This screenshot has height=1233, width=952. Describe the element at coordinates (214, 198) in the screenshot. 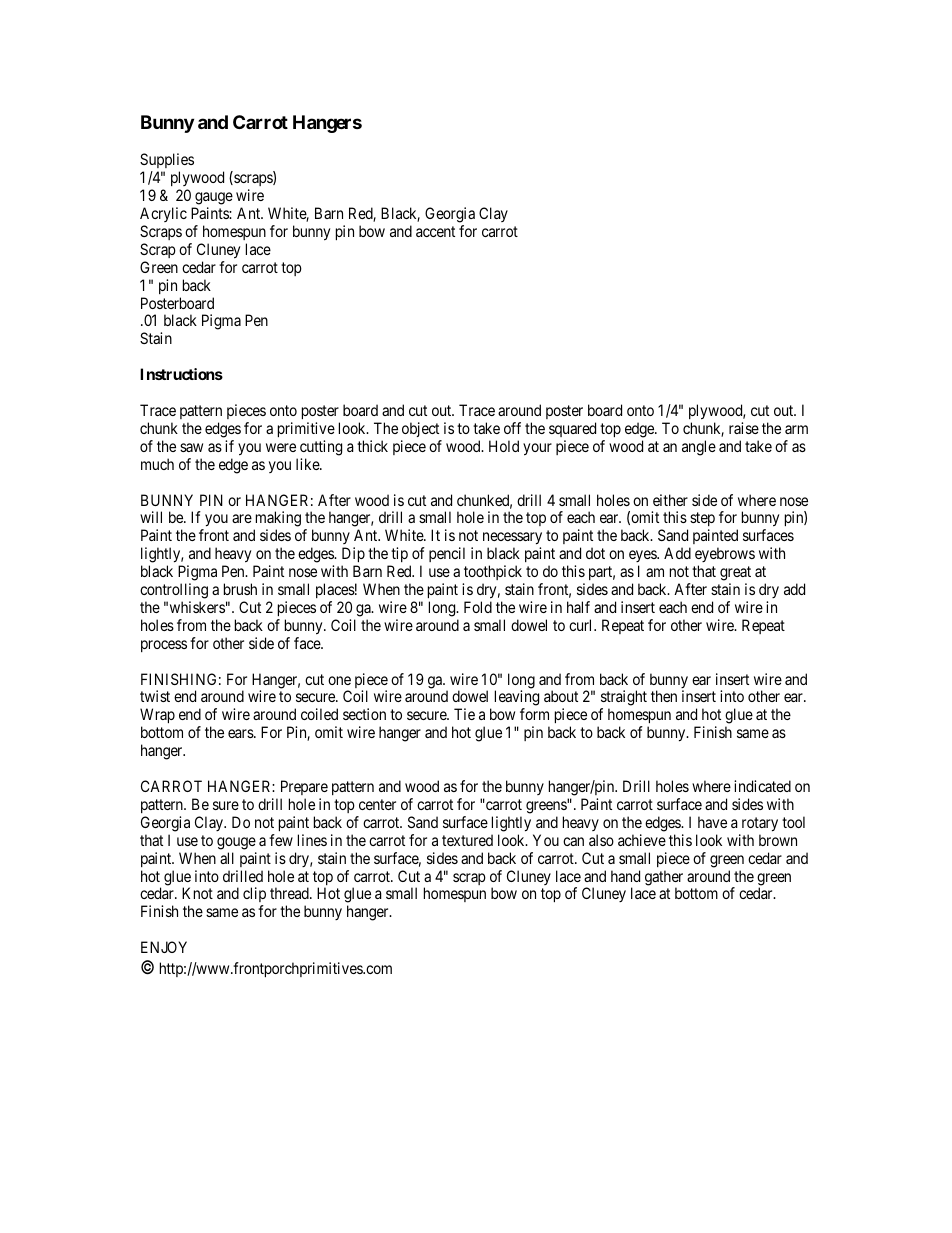

I see `gauge` at that location.
